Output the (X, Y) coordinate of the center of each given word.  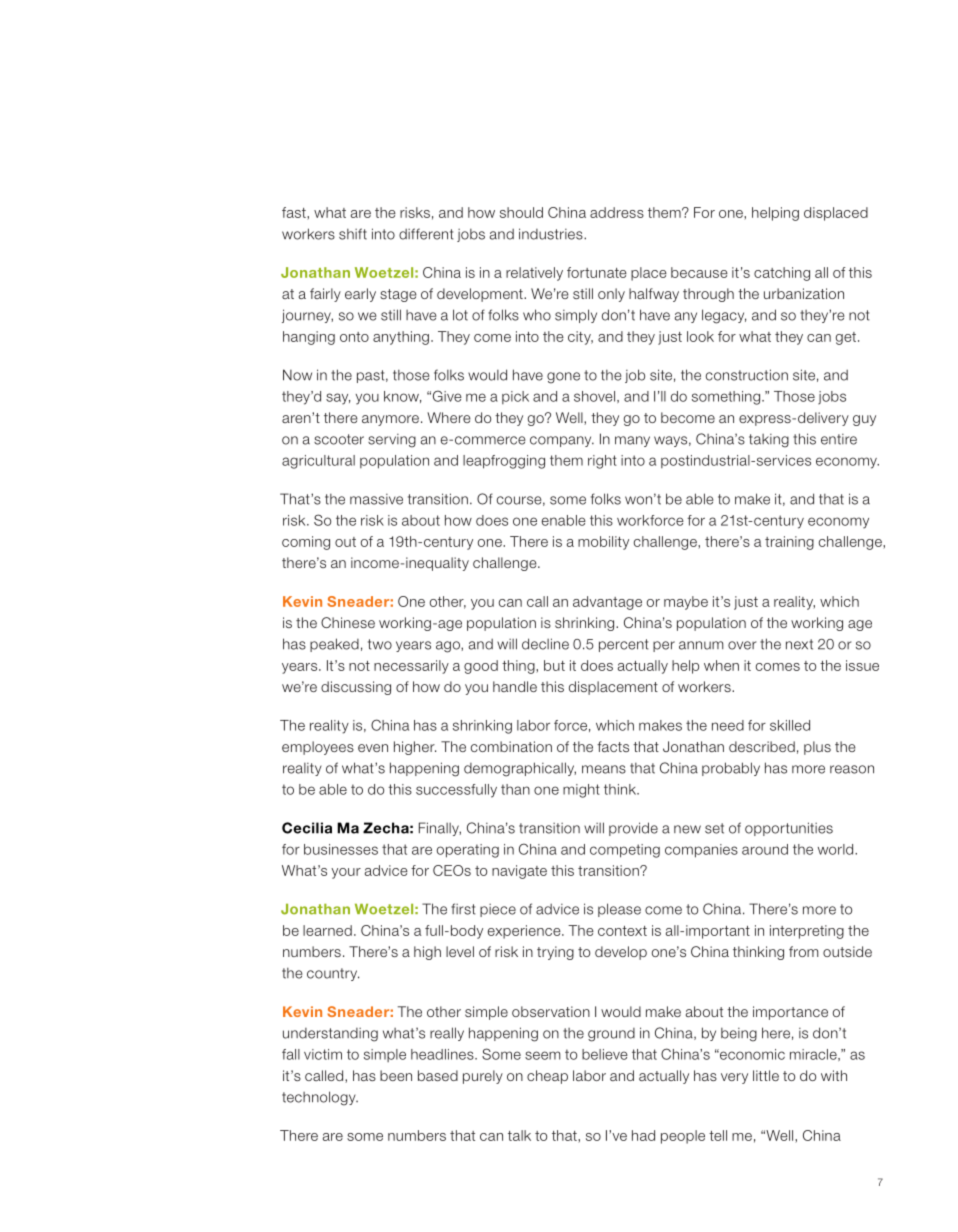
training (789, 543)
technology (320, 1098)
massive (376, 499)
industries (552, 234)
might (581, 791)
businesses (341, 849)
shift (353, 234)
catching (782, 274)
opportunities (789, 829)
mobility (603, 543)
